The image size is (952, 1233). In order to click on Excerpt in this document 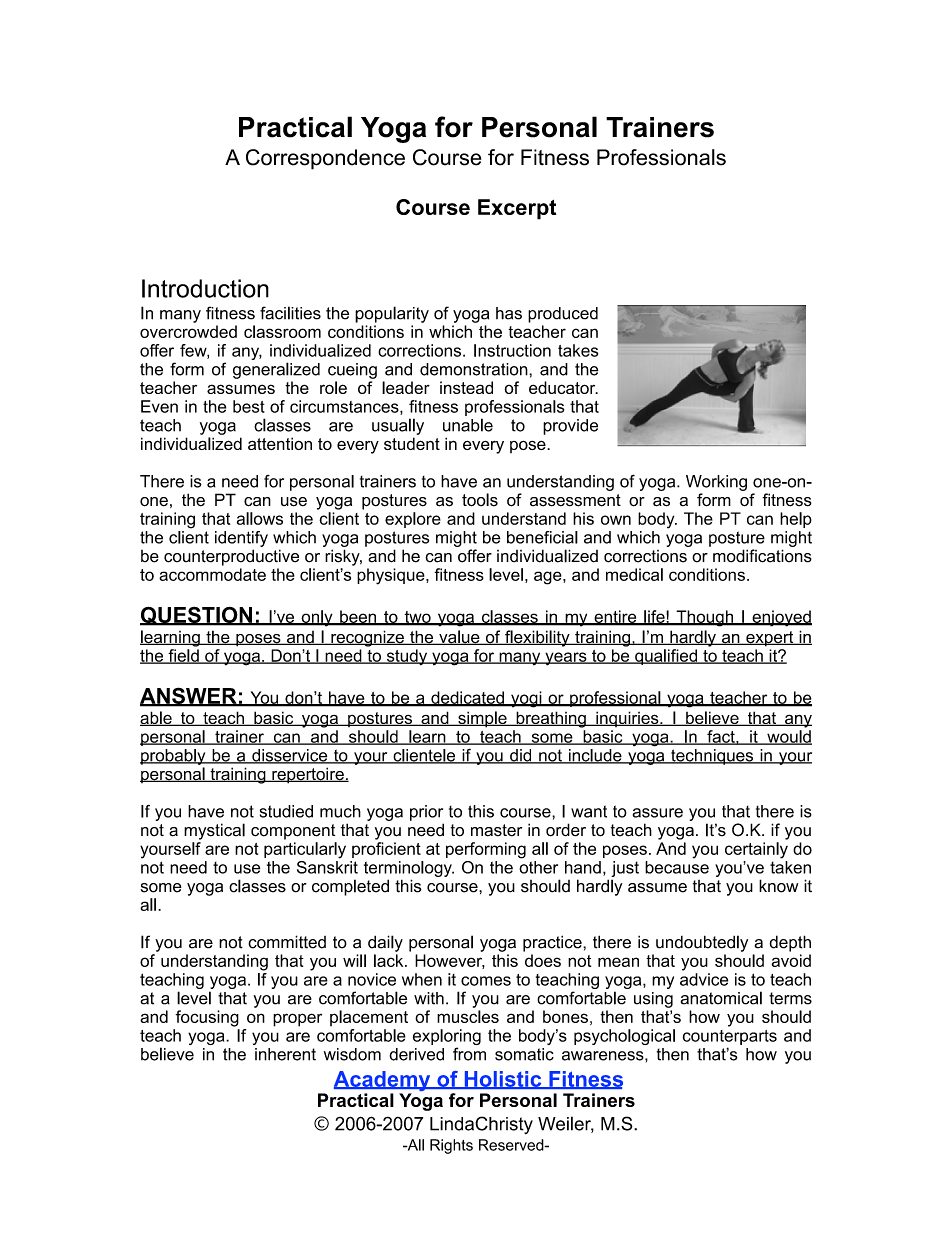, I will do `click(517, 209)`.
